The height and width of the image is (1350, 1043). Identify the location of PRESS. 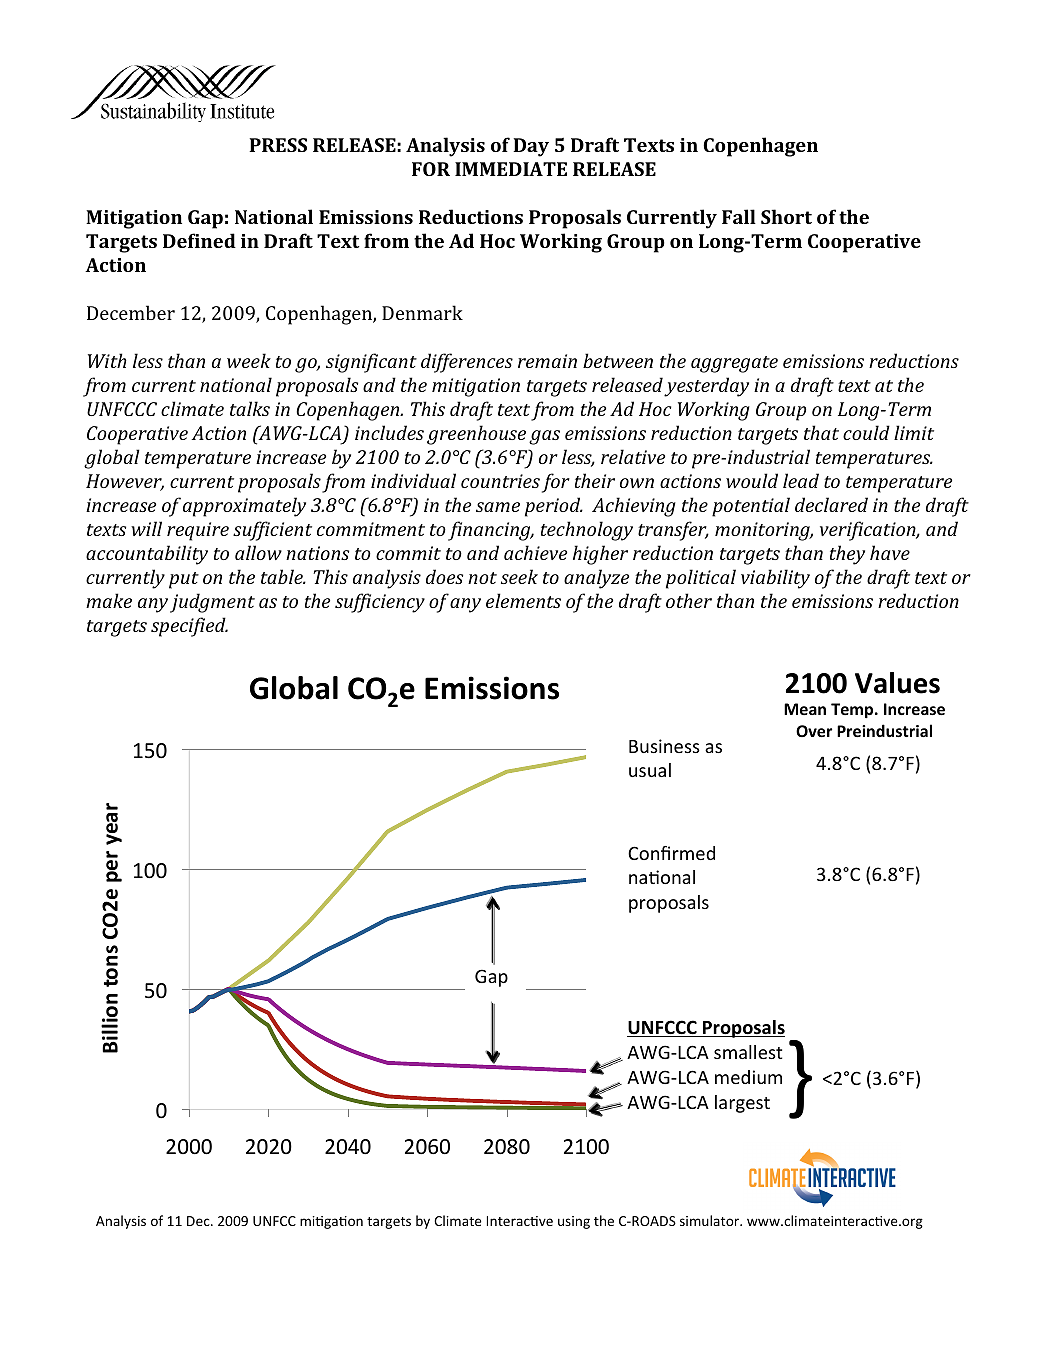
(278, 145).
